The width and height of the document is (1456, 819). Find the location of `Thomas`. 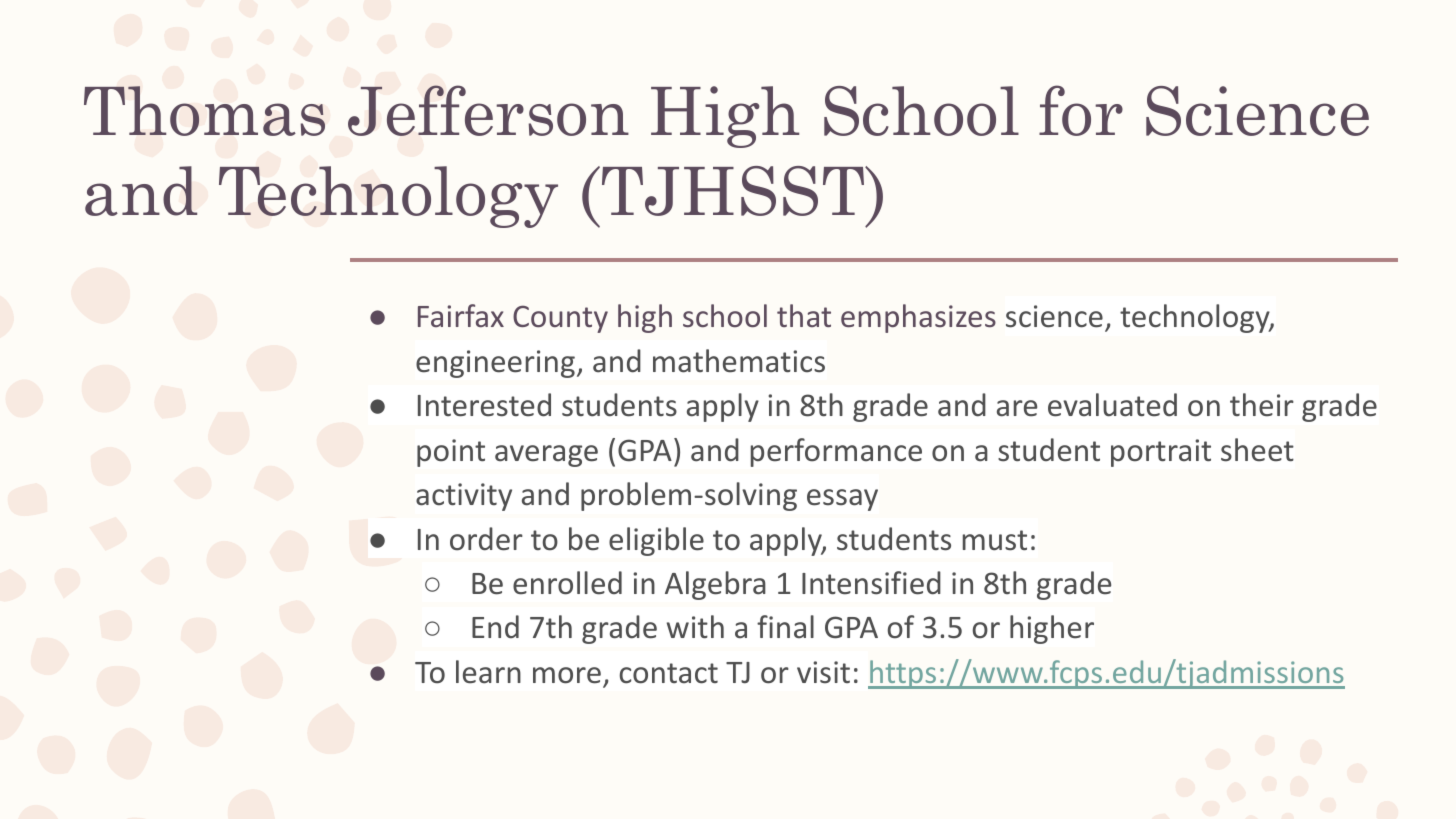

Thomas is located at coordinates (204, 111).
